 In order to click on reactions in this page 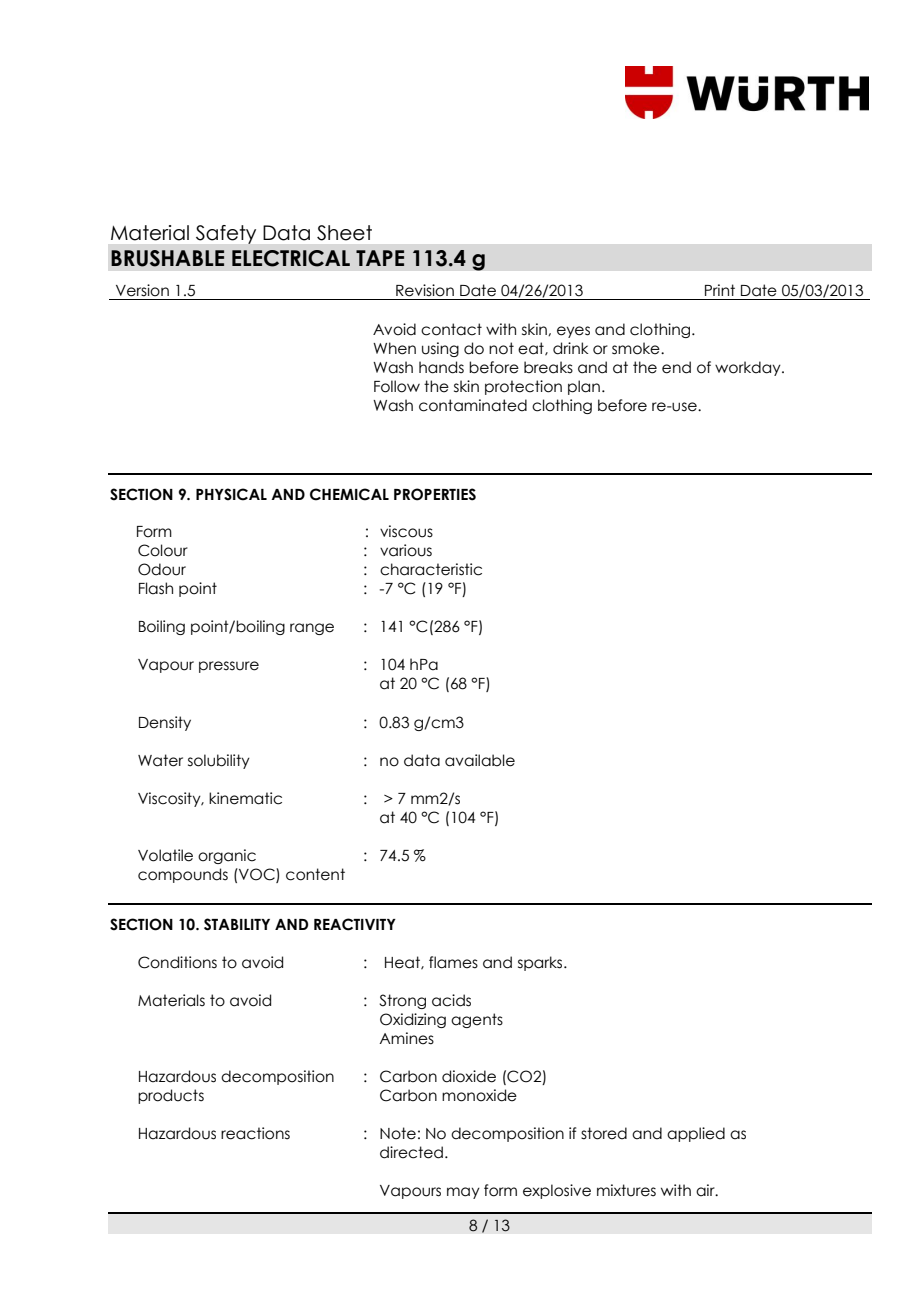, I will do `click(255, 1133)`.
